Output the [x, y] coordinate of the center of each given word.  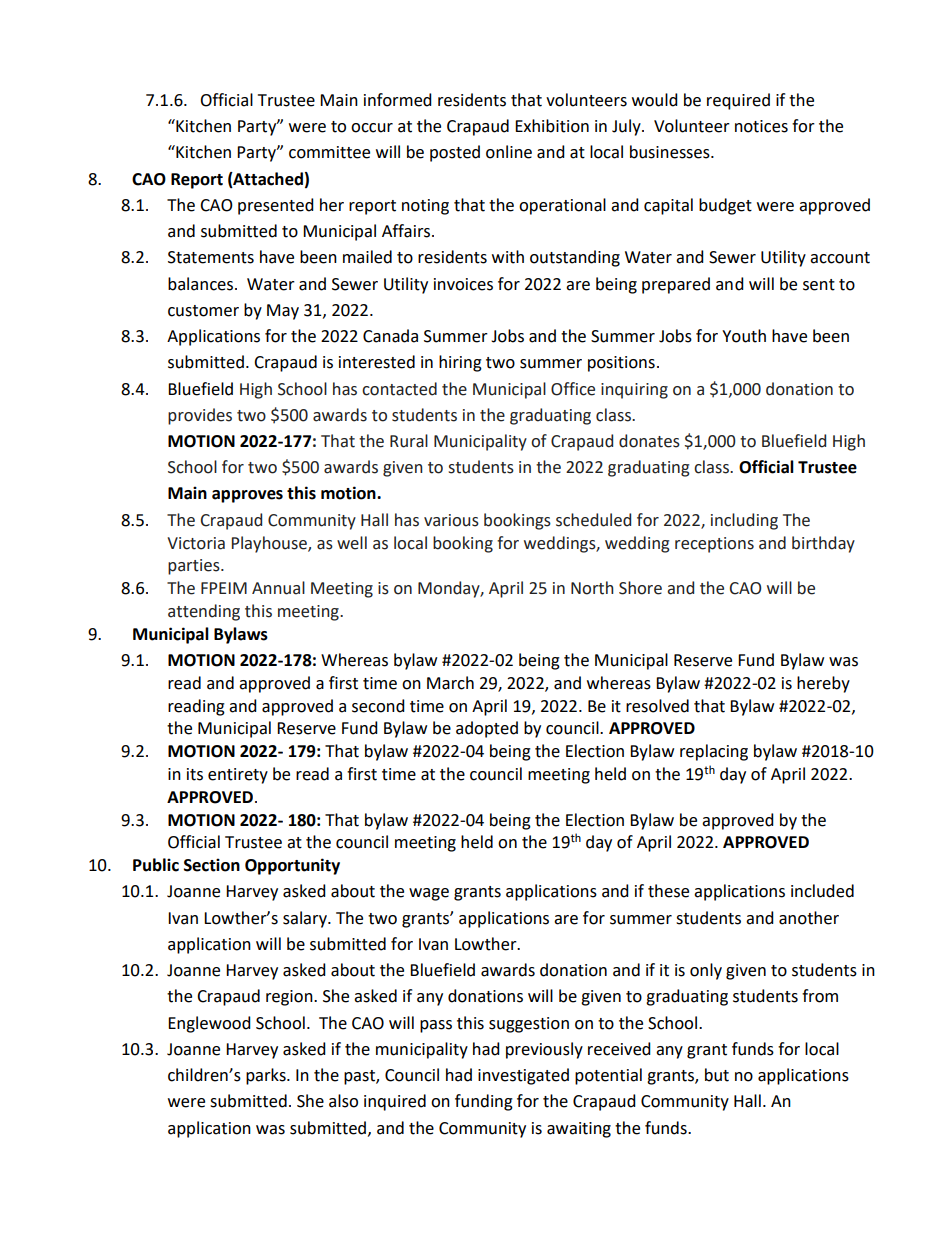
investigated [523, 1076]
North [592, 588]
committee [329, 152]
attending [204, 612]
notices [761, 126]
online [509, 152]
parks [267, 1076]
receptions [714, 545]
